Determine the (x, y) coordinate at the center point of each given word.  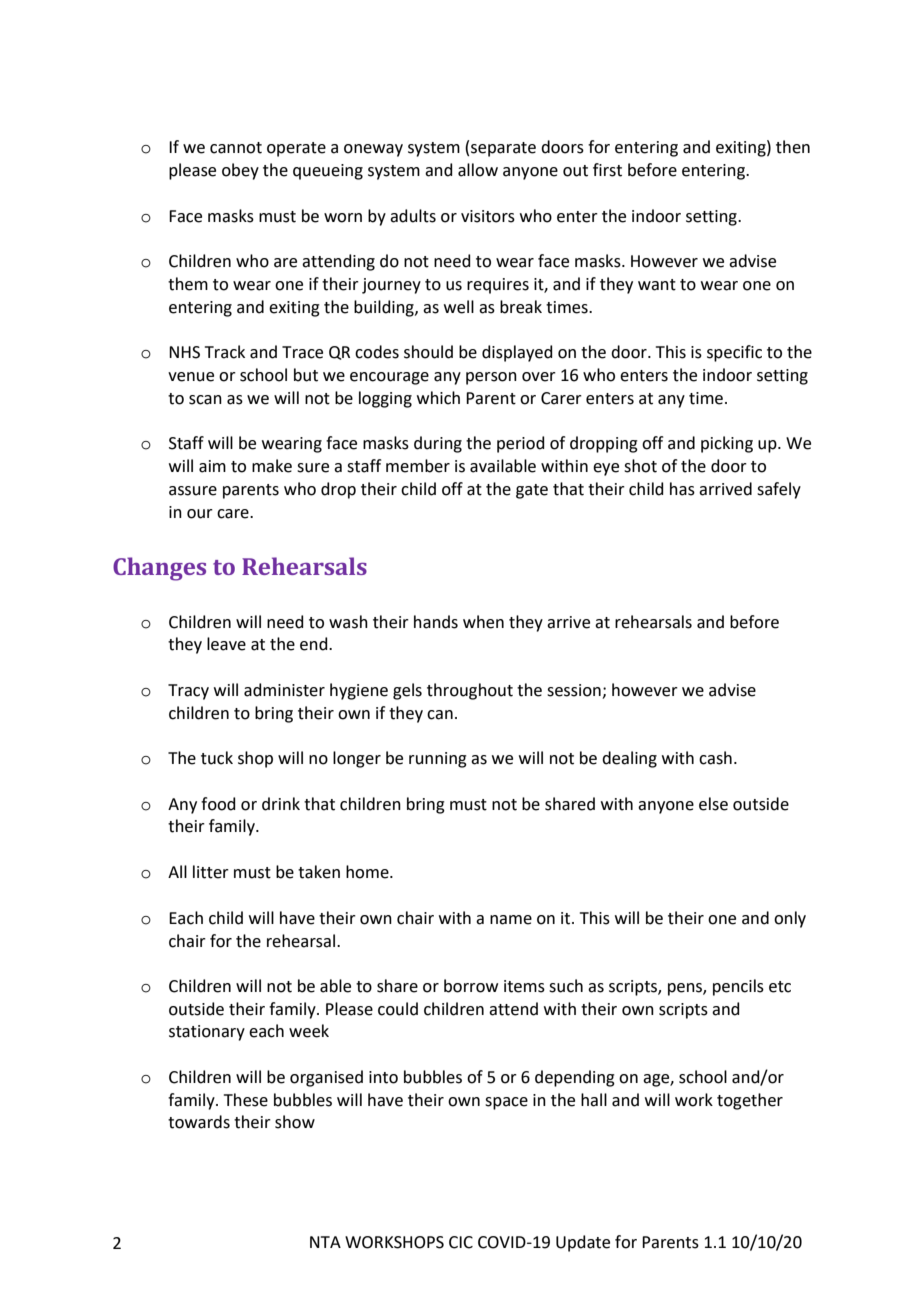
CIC (461, 1242)
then (793, 147)
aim (212, 466)
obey (240, 171)
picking (727, 444)
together (750, 1101)
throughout (470, 691)
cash (715, 758)
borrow (471, 986)
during (438, 444)
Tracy (188, 692)
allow (478, 170)
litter (211, 872)
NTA (325, 1242)
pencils (738, 987)
